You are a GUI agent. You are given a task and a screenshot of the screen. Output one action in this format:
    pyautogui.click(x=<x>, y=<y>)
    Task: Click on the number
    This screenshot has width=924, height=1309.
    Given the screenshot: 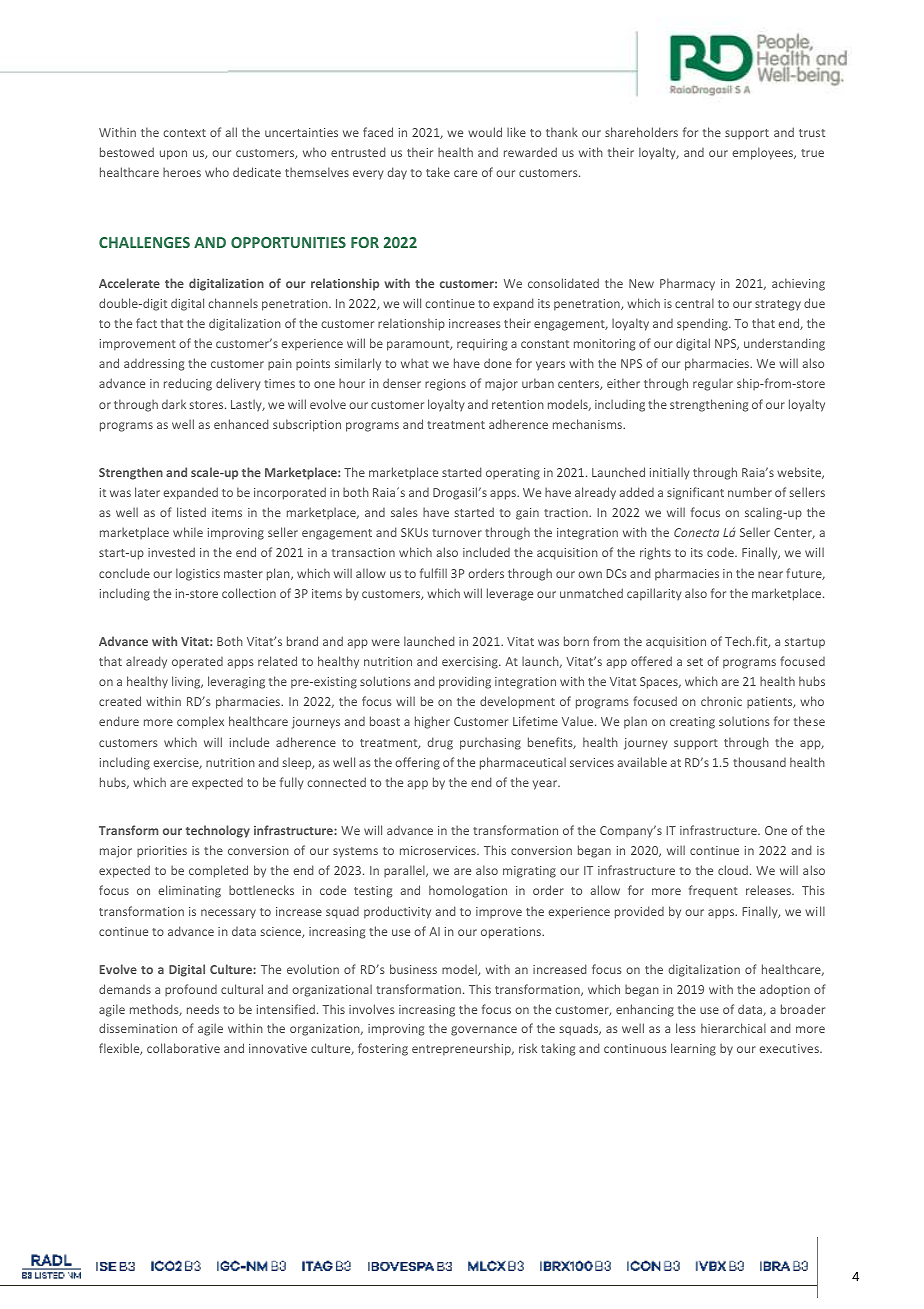 What is the action you would take?
    pyautogui.click(x=750, y=492)
